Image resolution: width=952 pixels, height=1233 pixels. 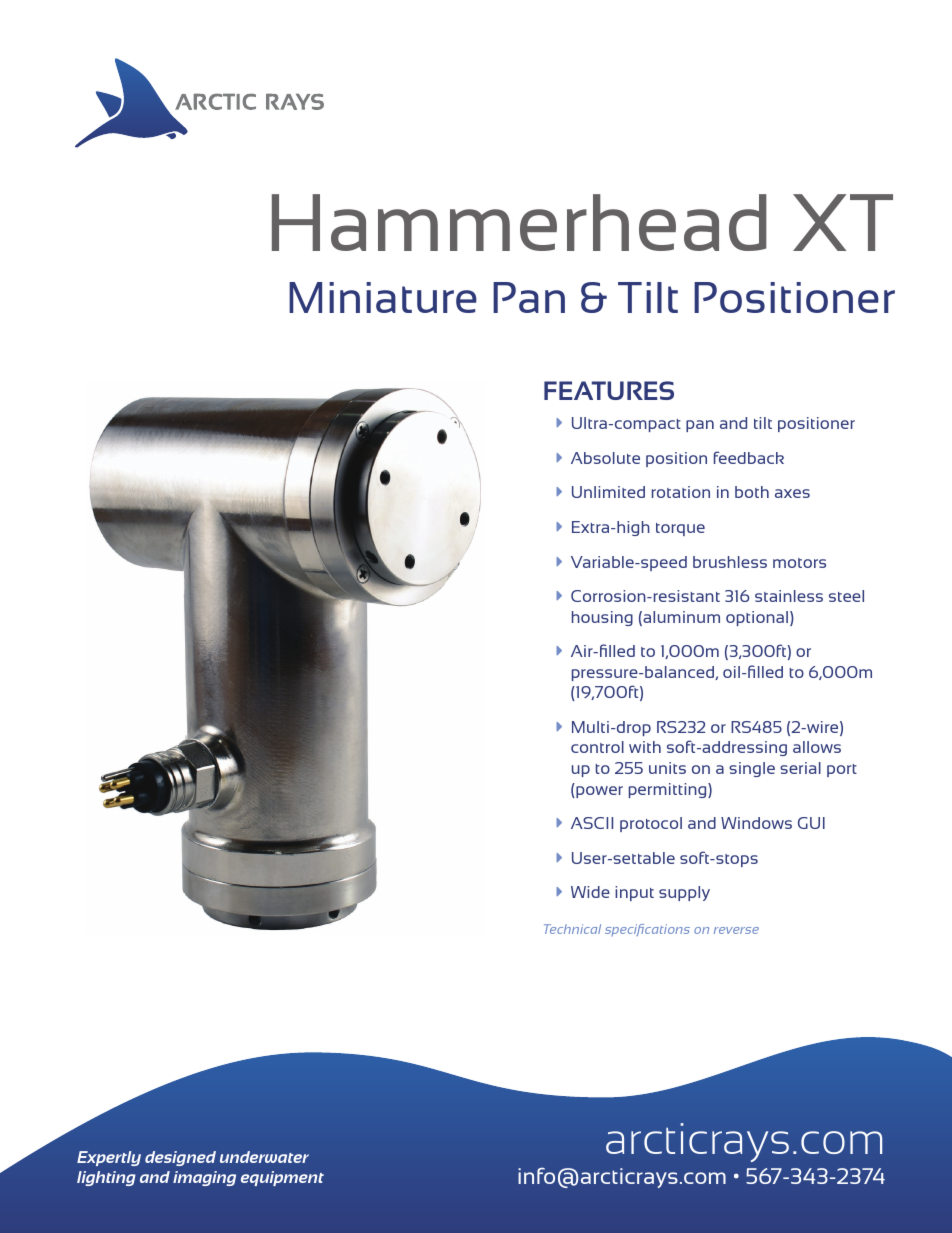 I want to click on designed, so click(x=180, y=1158).
